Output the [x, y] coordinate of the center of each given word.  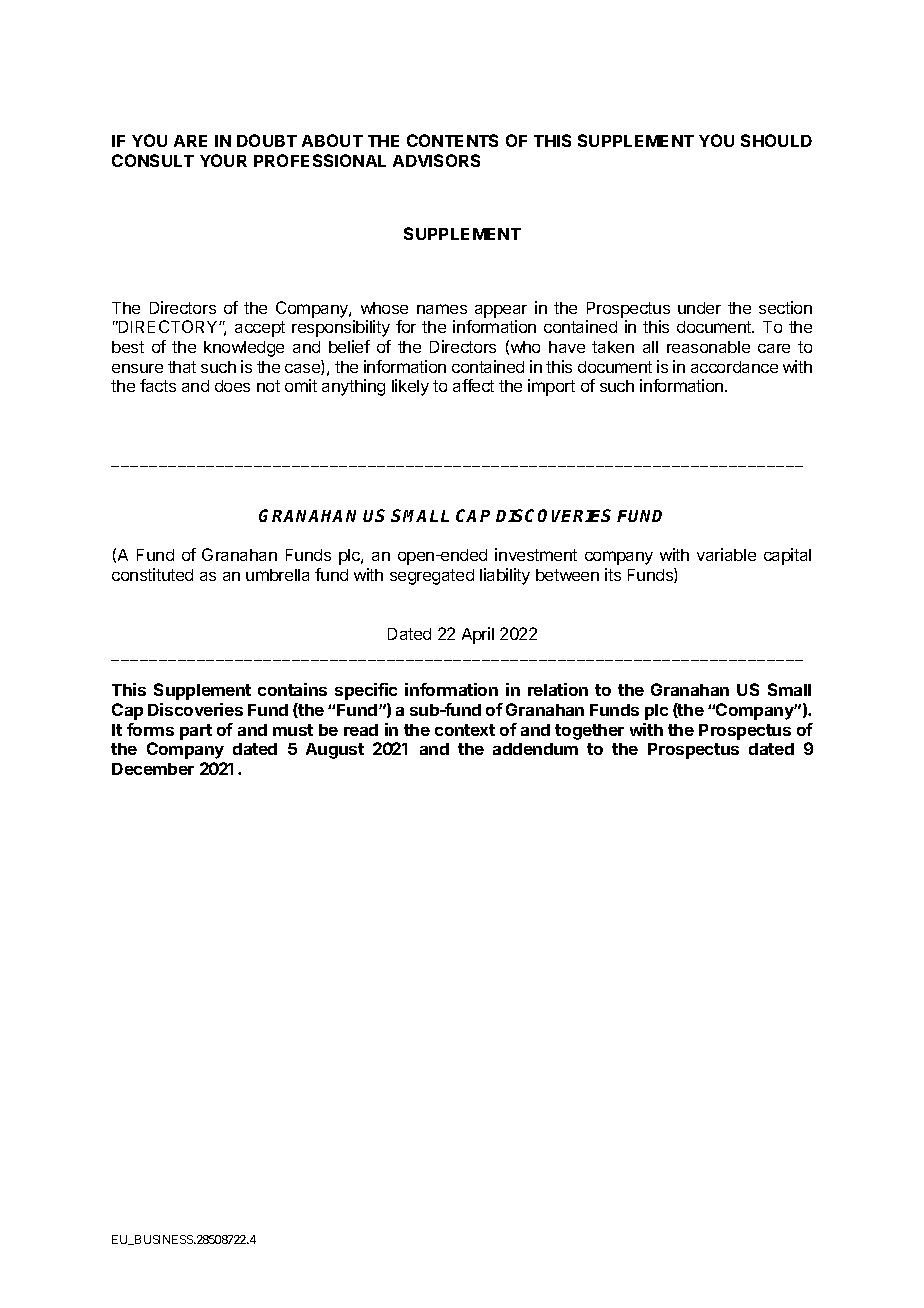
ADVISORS [436, 160]
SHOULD [776, 140]
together [589, 732]
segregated [432, 577]
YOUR [223, 160]
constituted [152, 574]
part [196, 732]
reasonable [708, 347]
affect [473, 385]
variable [726, 554]
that [182, 367]
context [465, 730]
